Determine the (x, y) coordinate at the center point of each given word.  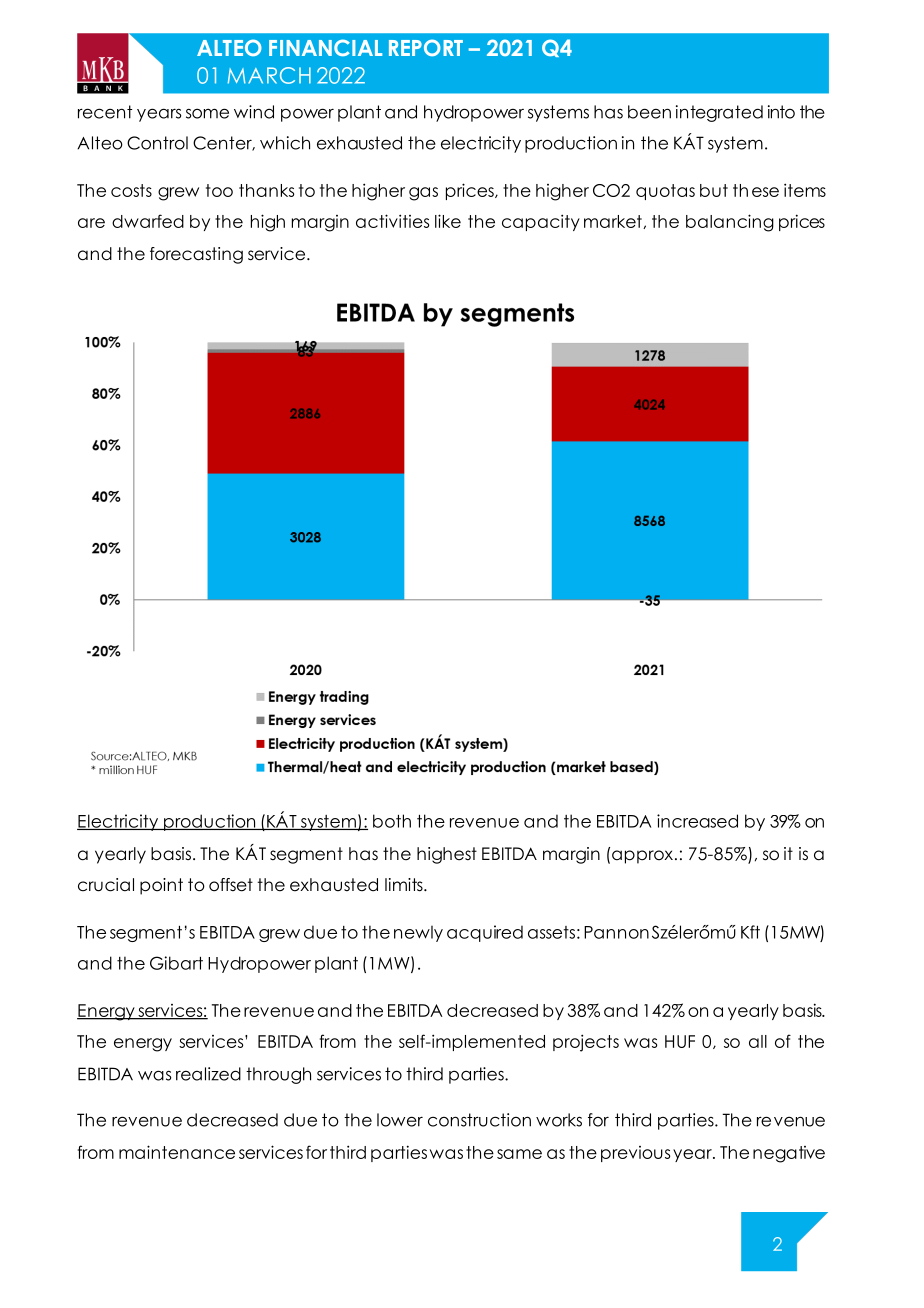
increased (697, 821)
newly (418, 934)
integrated (719, 113)
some (207, 113)
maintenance (177, 1152)
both (392, 821)
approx (642, 857)
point (161, 886)
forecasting (196, 255)
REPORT (426, 47)
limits (405, 885)
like (448, 221)
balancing (730, 223)
